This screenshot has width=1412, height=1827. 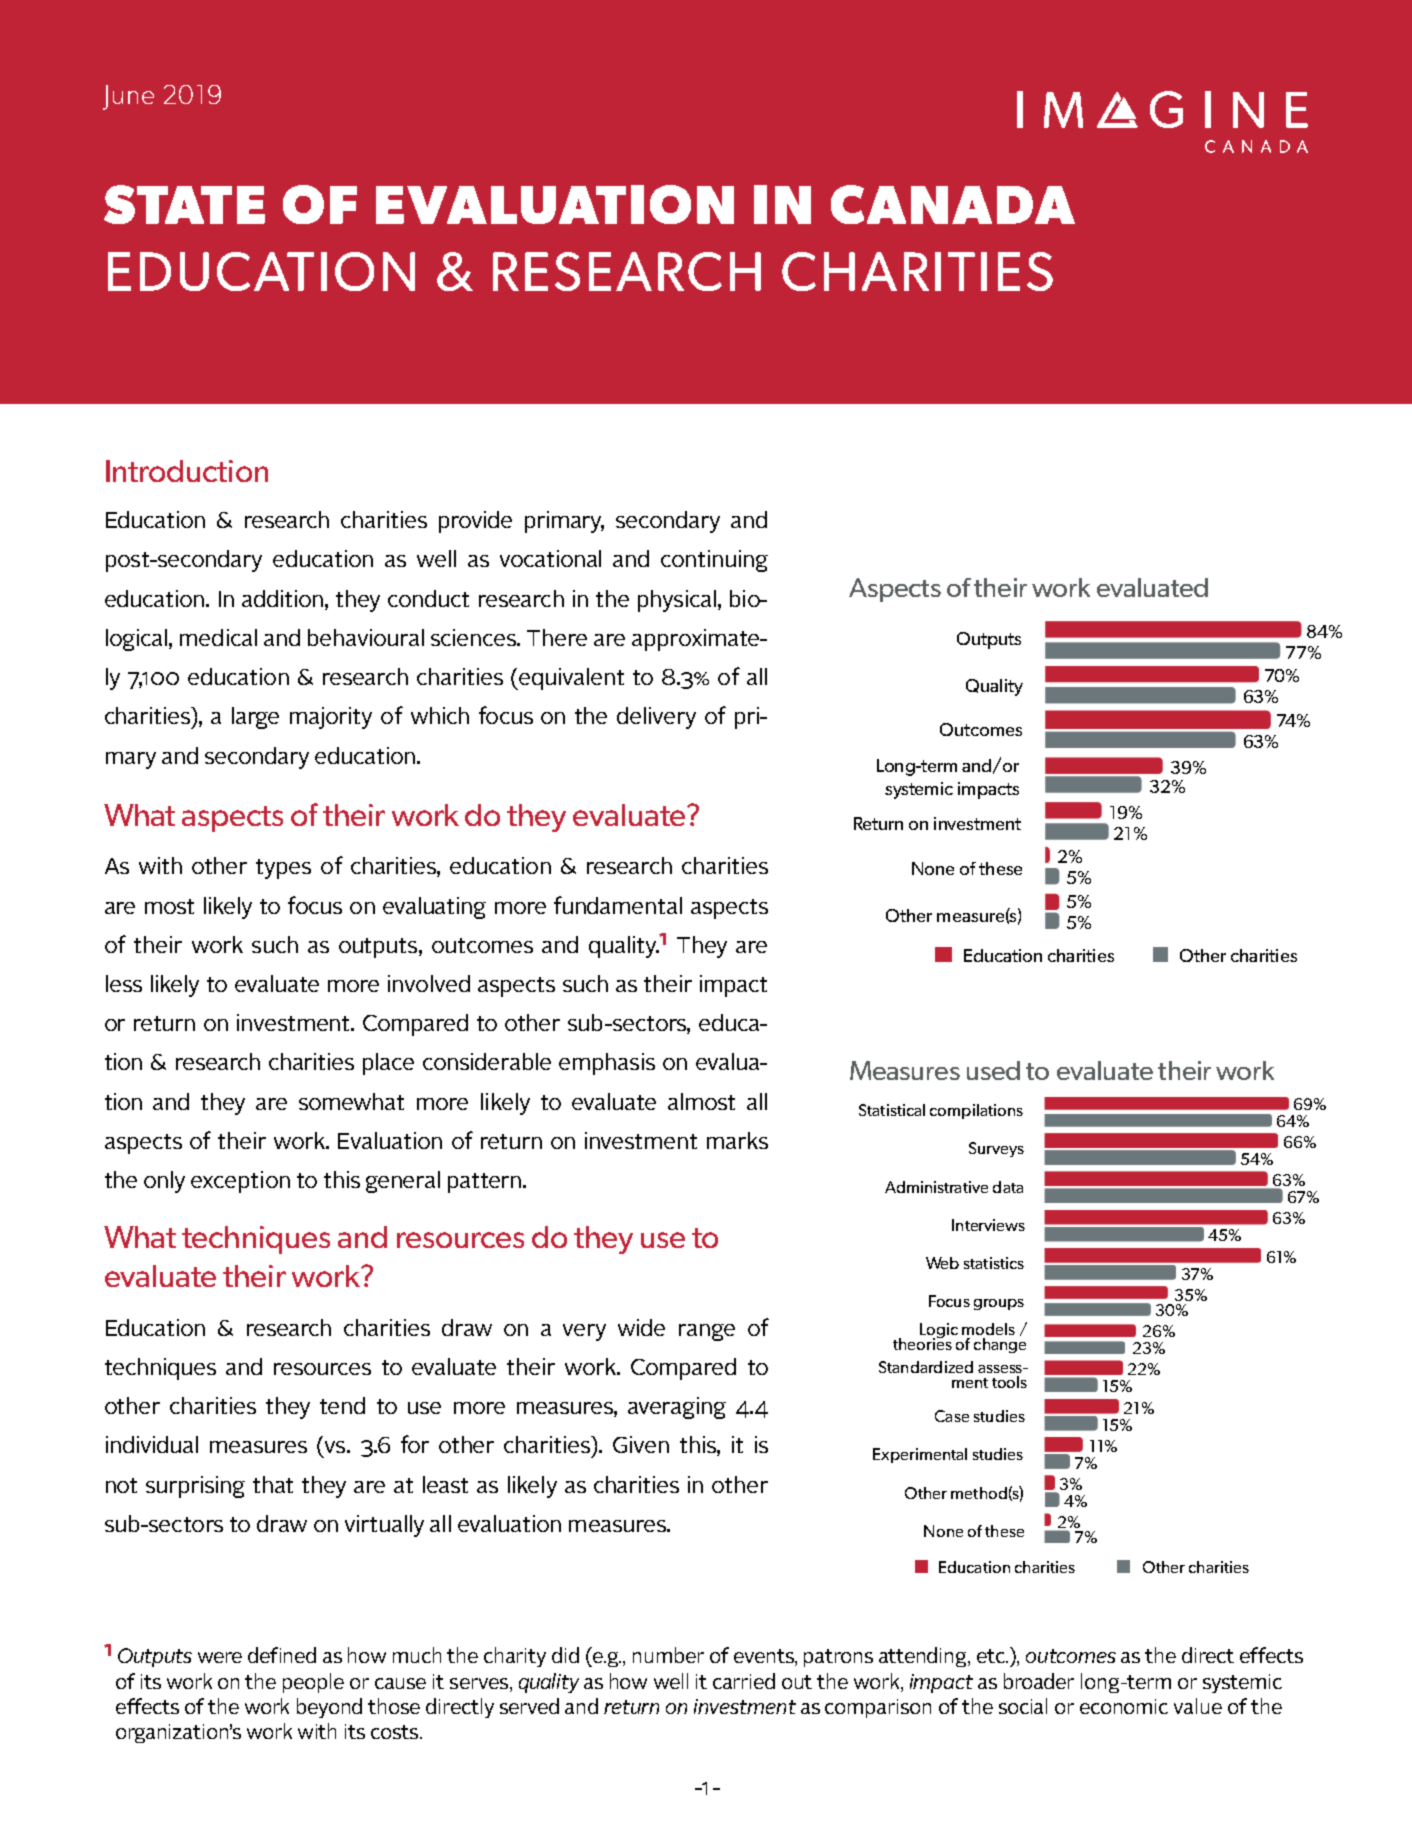 I want to click on data, so click(x=1008, y=1187).
